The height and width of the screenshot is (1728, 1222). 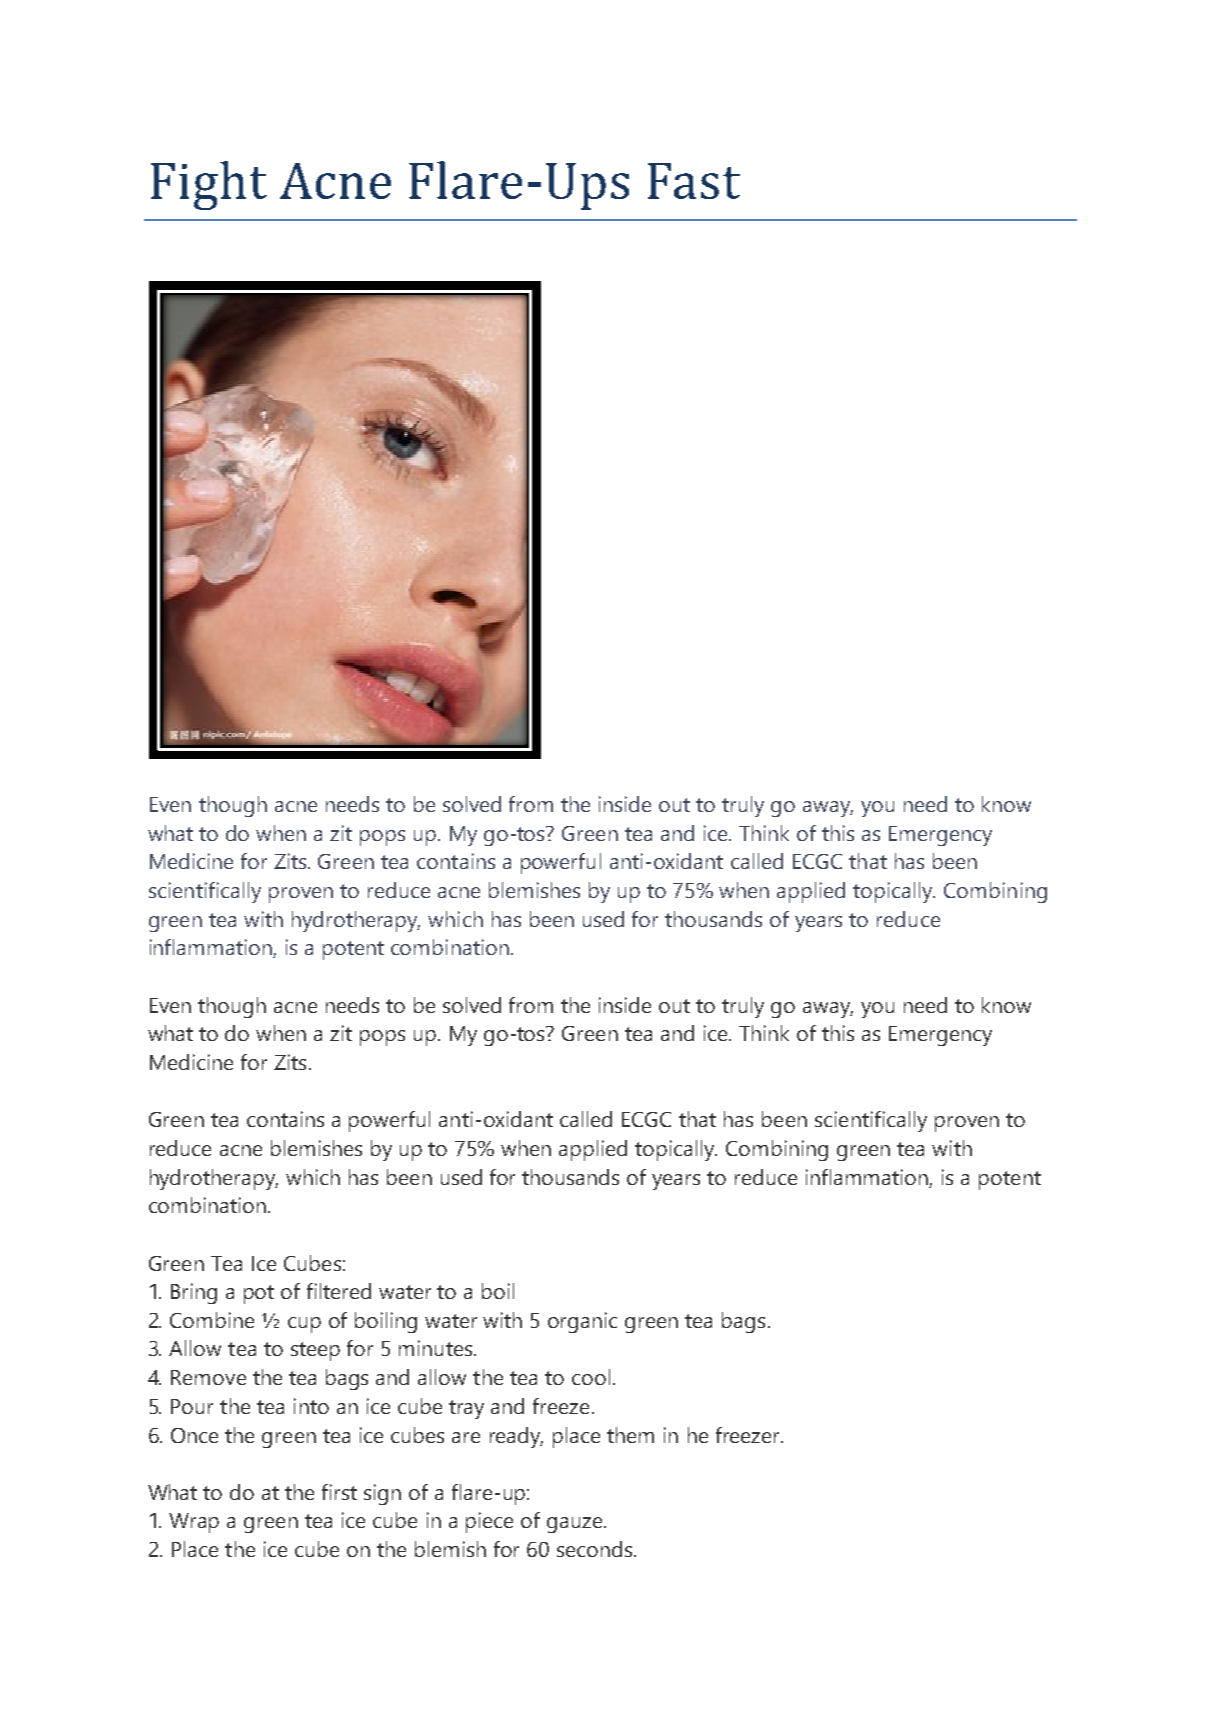 What do you see at coordinates (339, 1291) in the screenshot?
I see `filtered` at bounding box center [339, 1291].
